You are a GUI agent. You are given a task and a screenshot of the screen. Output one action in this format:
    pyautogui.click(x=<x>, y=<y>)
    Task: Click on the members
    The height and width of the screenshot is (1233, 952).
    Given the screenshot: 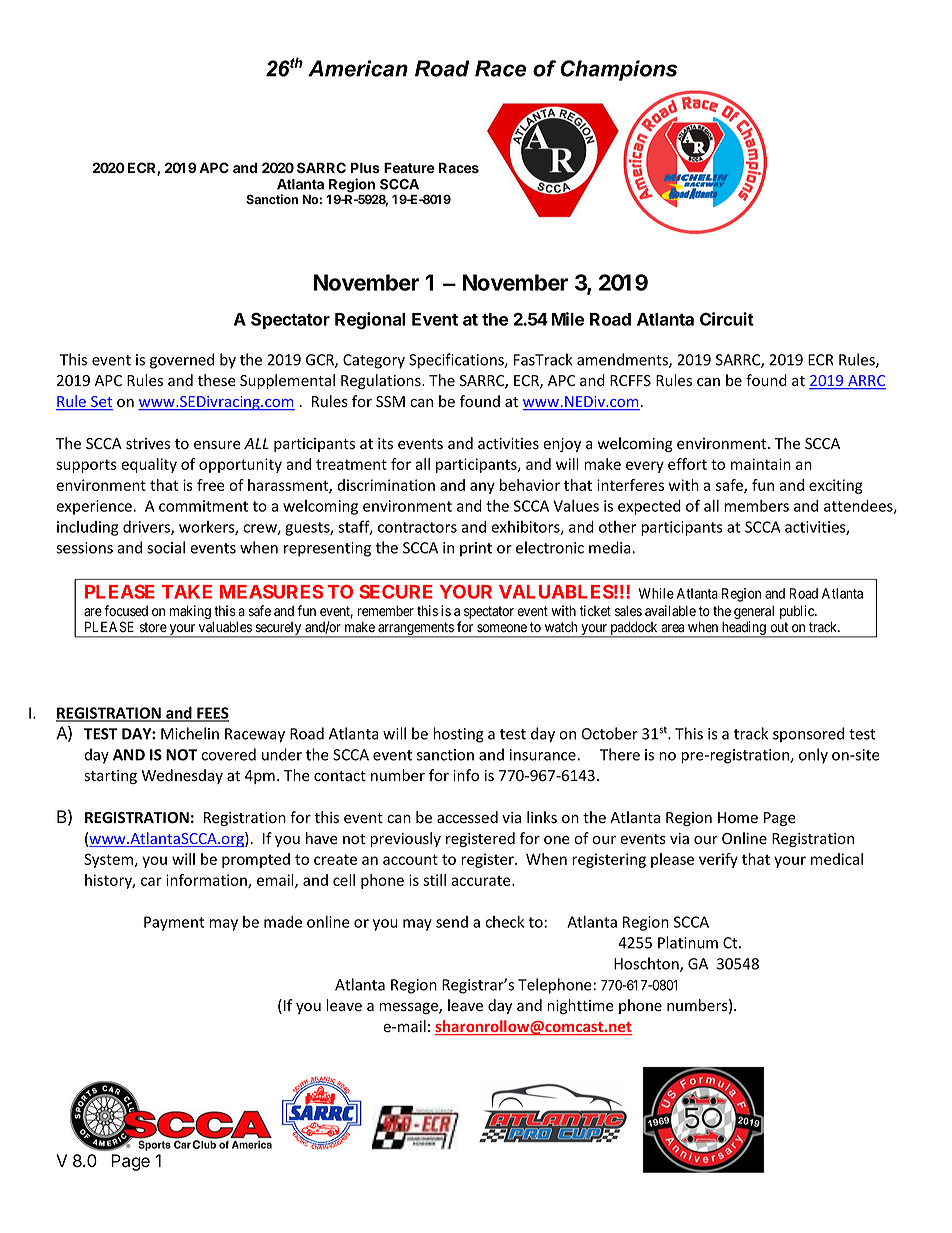 What is the action you would take?
    pyautogui.click(x=756, y=506)
